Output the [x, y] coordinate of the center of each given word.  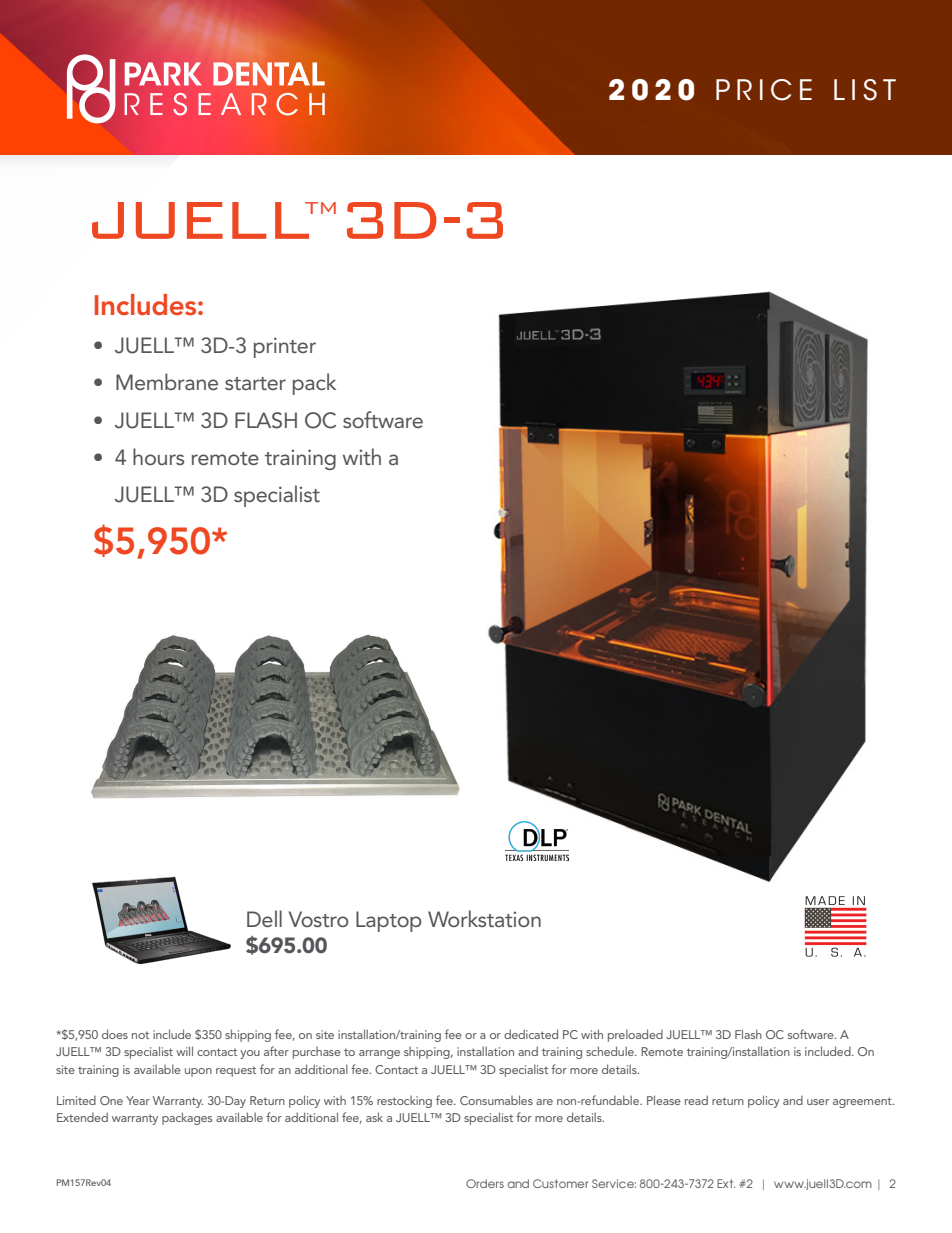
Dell [264, 918]
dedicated [531, 1034]
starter [255, 383]
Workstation [484, 918]
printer [285, 347]
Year [138, 1100]
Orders [485, 1183]
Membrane [167, 381]
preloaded [635, 1035]
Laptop [389, 921]
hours [158, 456]
